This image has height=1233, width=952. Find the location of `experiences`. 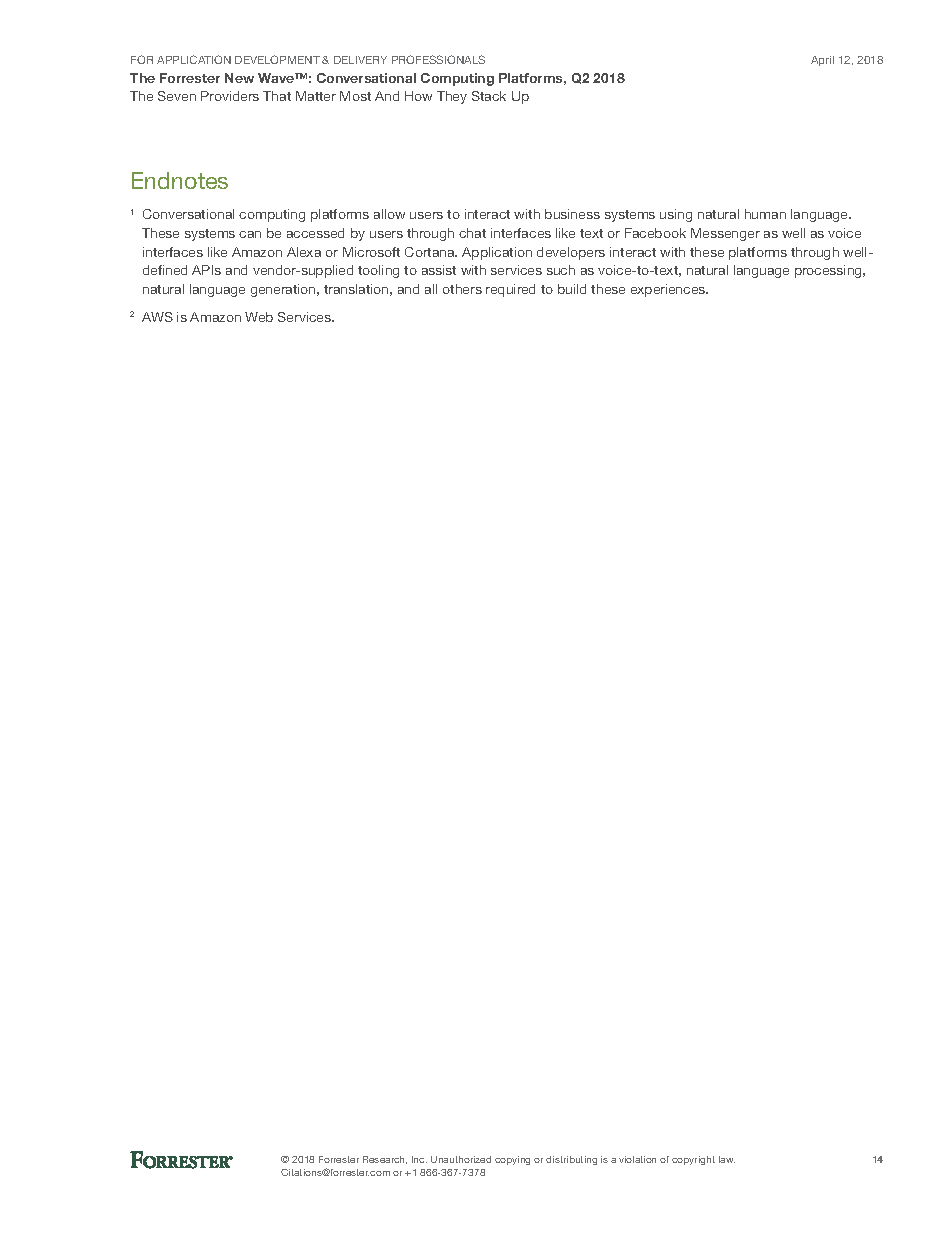

experiences is located at coordinates (669, 290).
